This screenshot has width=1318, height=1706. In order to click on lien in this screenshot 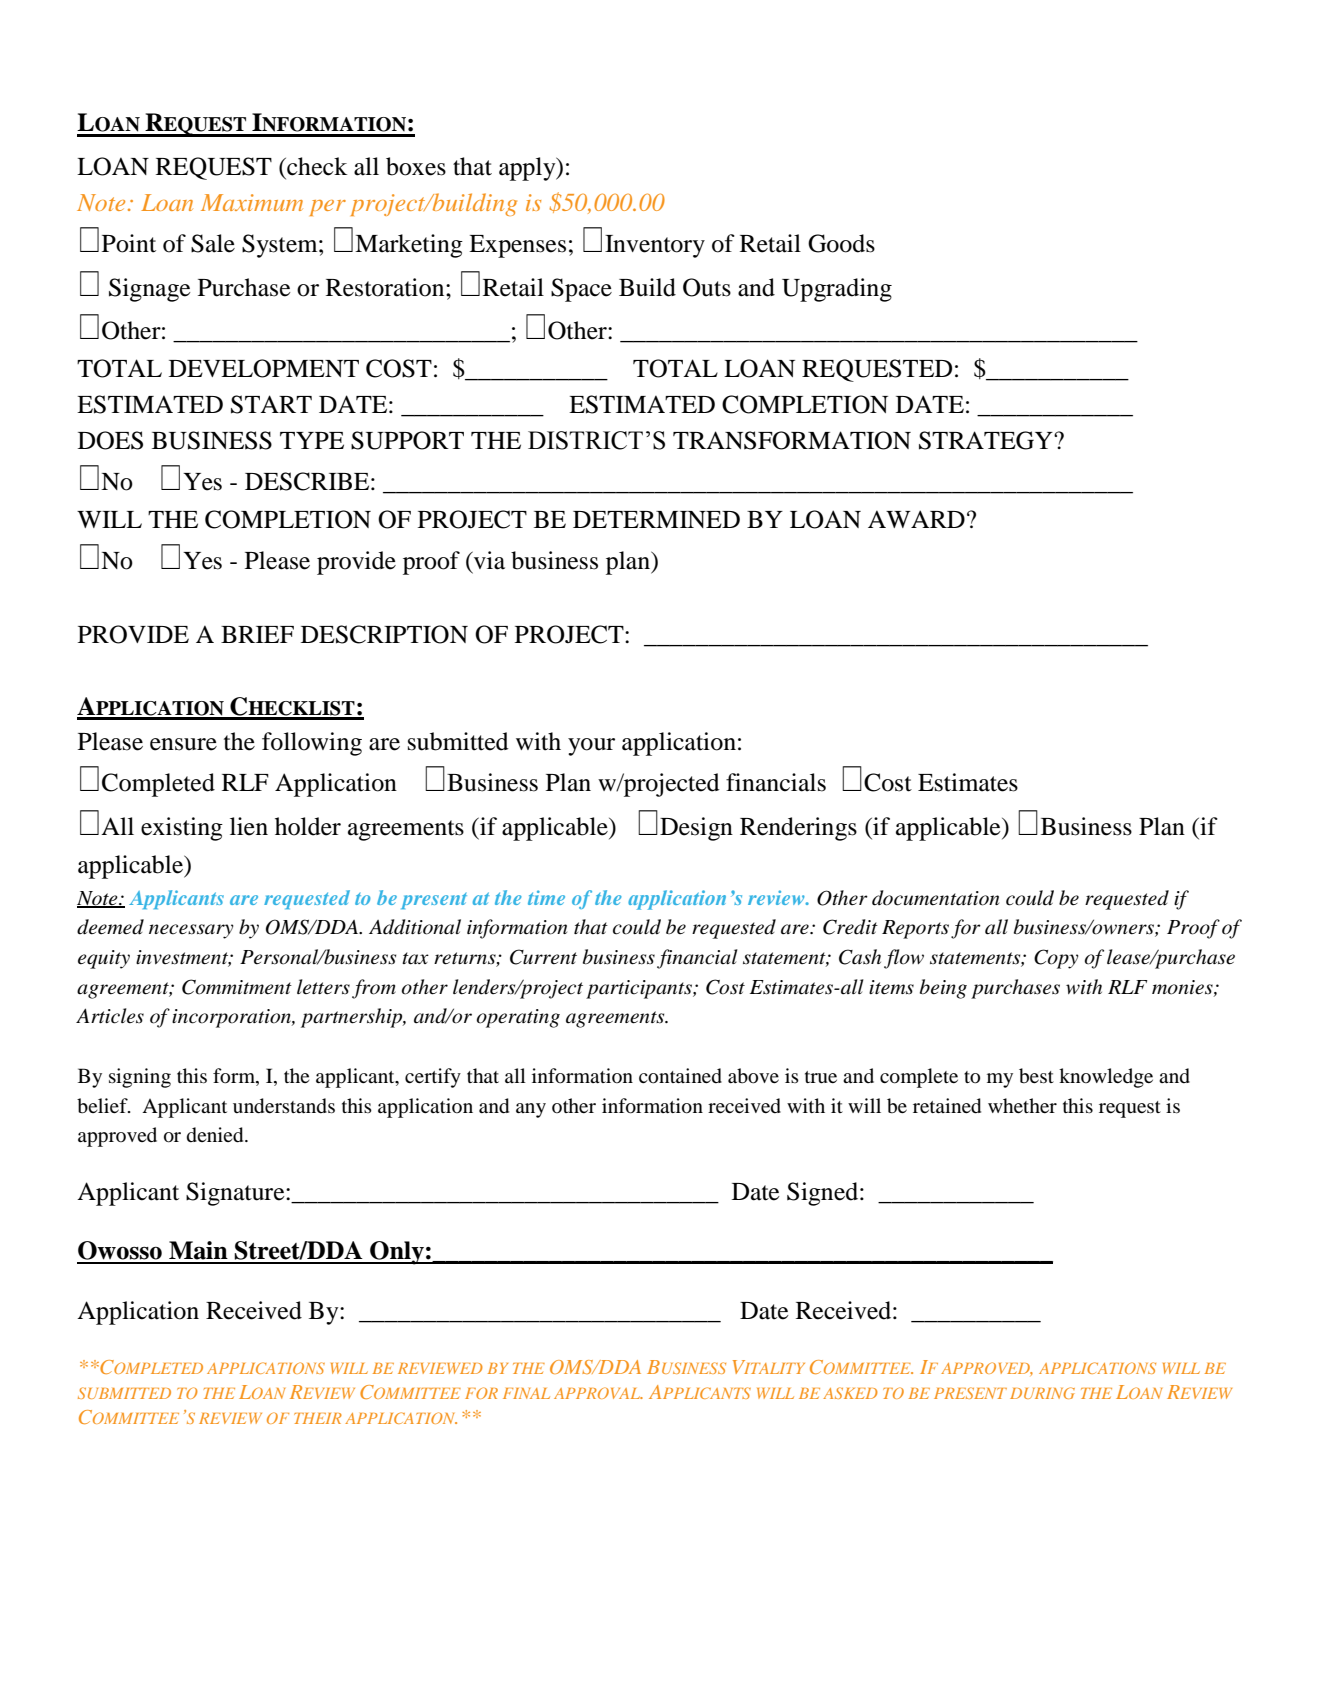, I will do `click(249, 826)`.
